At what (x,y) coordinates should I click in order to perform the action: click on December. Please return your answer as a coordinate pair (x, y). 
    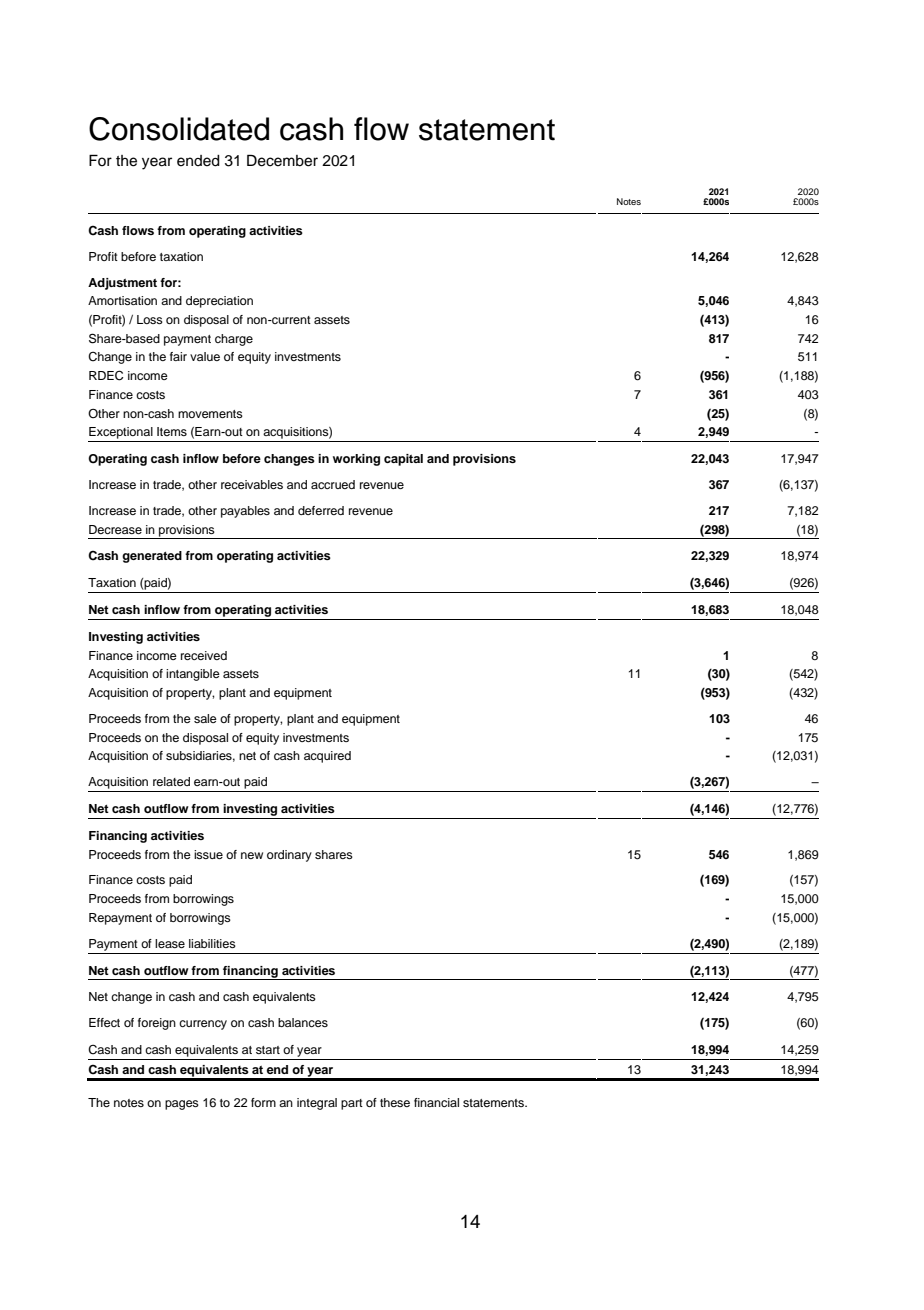
    Looking at the image, I should click on (282, 160).
